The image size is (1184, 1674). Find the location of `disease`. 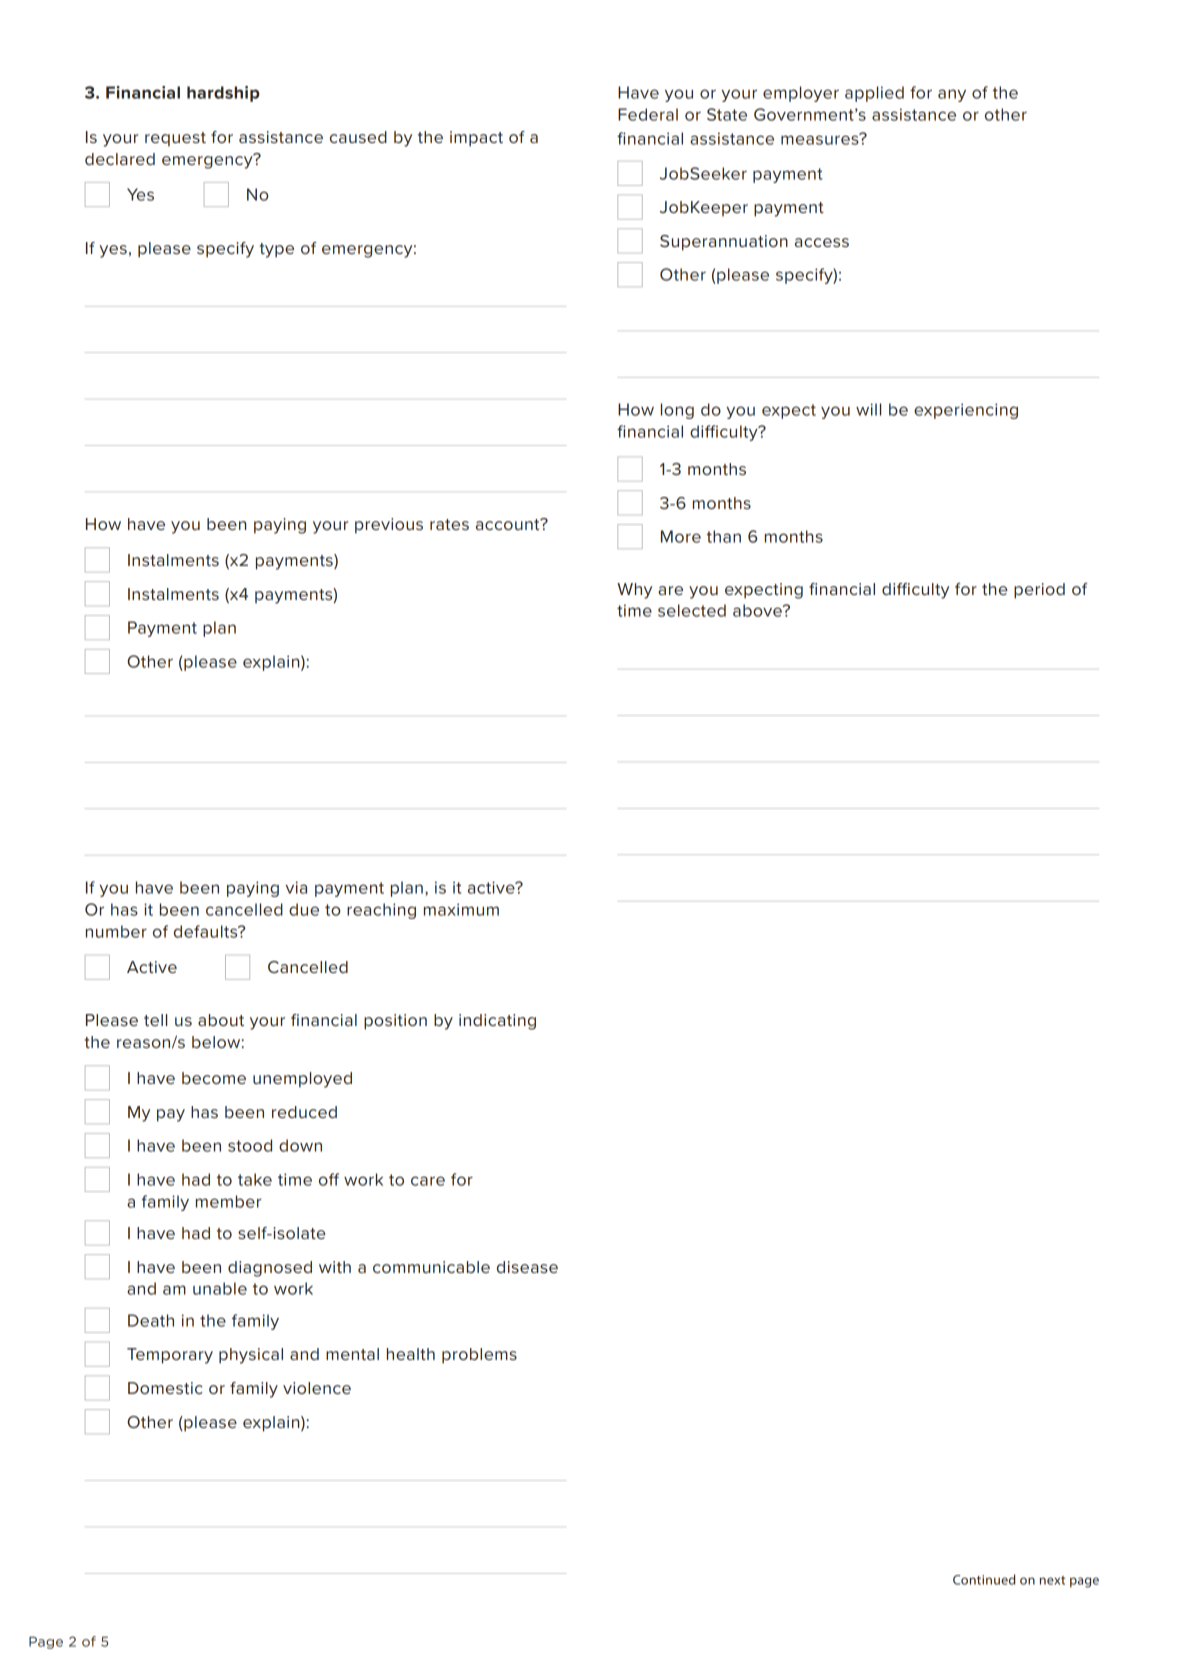

disease is located at coordinates (527, 1267).
